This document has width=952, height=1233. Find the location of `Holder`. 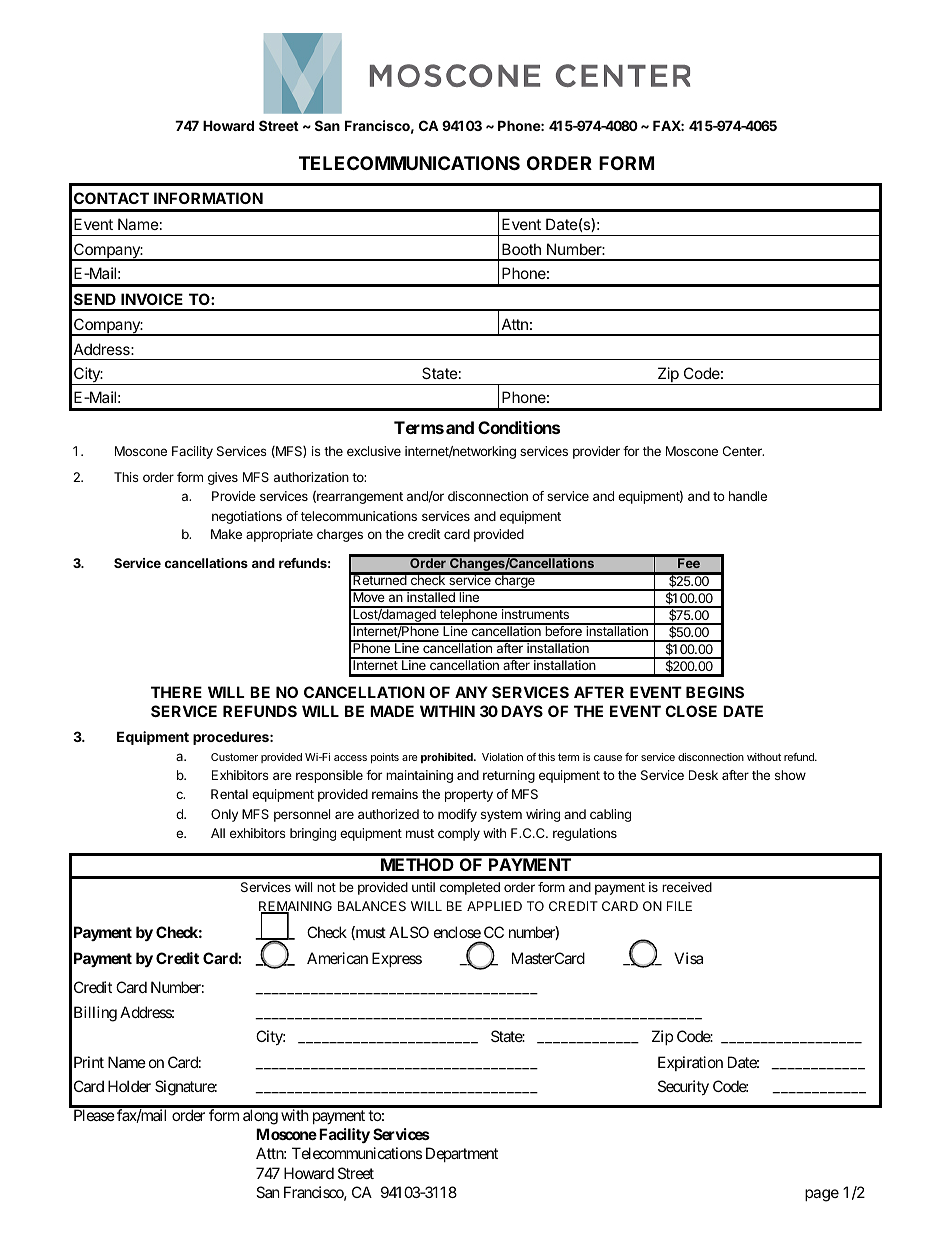

Holder is located at coordinates (129, 1086).
